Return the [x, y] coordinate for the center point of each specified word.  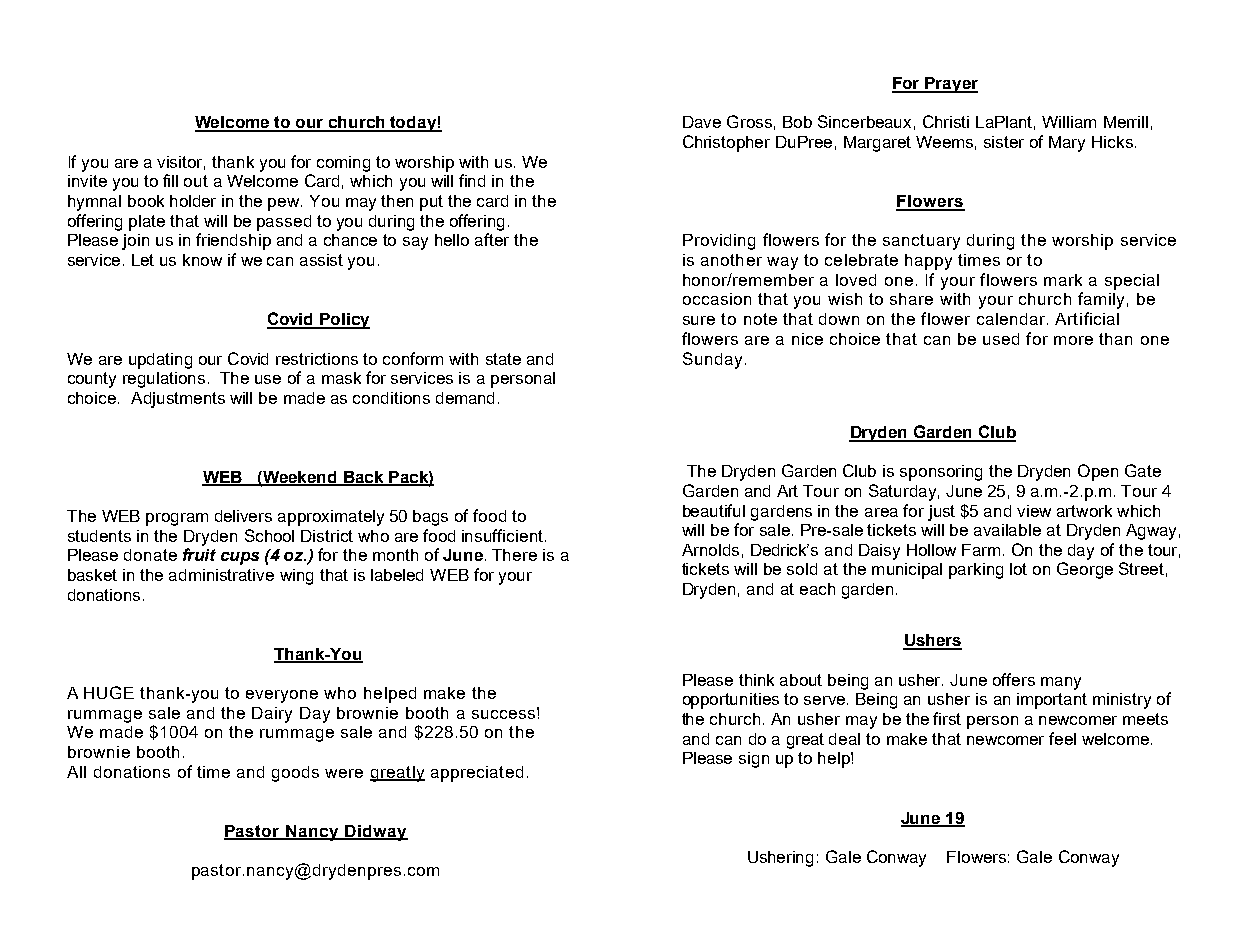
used [1001, 339]
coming [343, 164]
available [1007, 530]
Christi [946, 121]
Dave [702, 122]
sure [699, 320]
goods [295, 774]
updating [160, 361]
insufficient [502, 535]
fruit [199, 554]
